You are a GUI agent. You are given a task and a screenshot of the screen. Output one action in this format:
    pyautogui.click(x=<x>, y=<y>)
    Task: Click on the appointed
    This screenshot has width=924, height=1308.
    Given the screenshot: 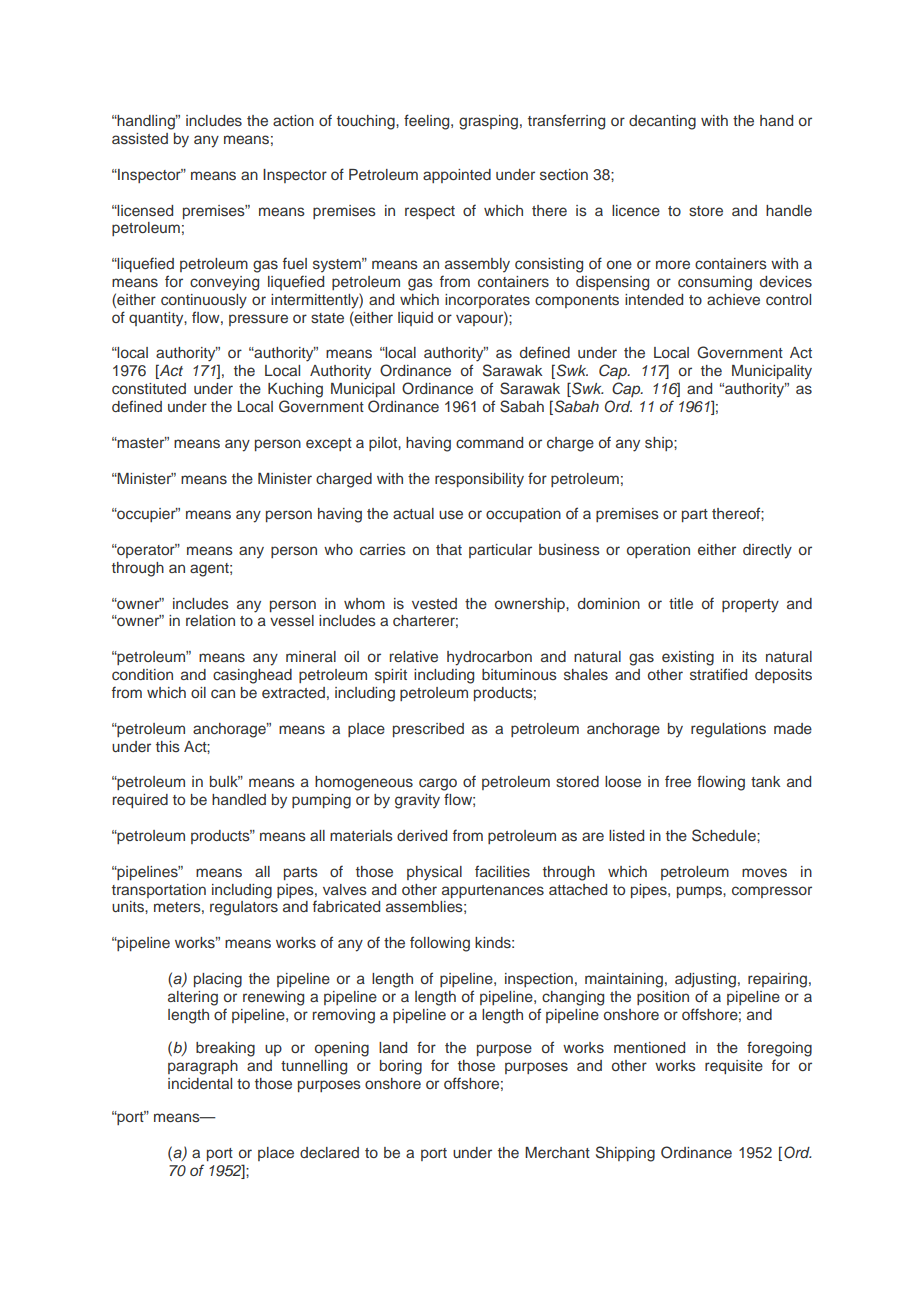 What is the action you would take?
    pyautogui.click(x=457, y=176)
